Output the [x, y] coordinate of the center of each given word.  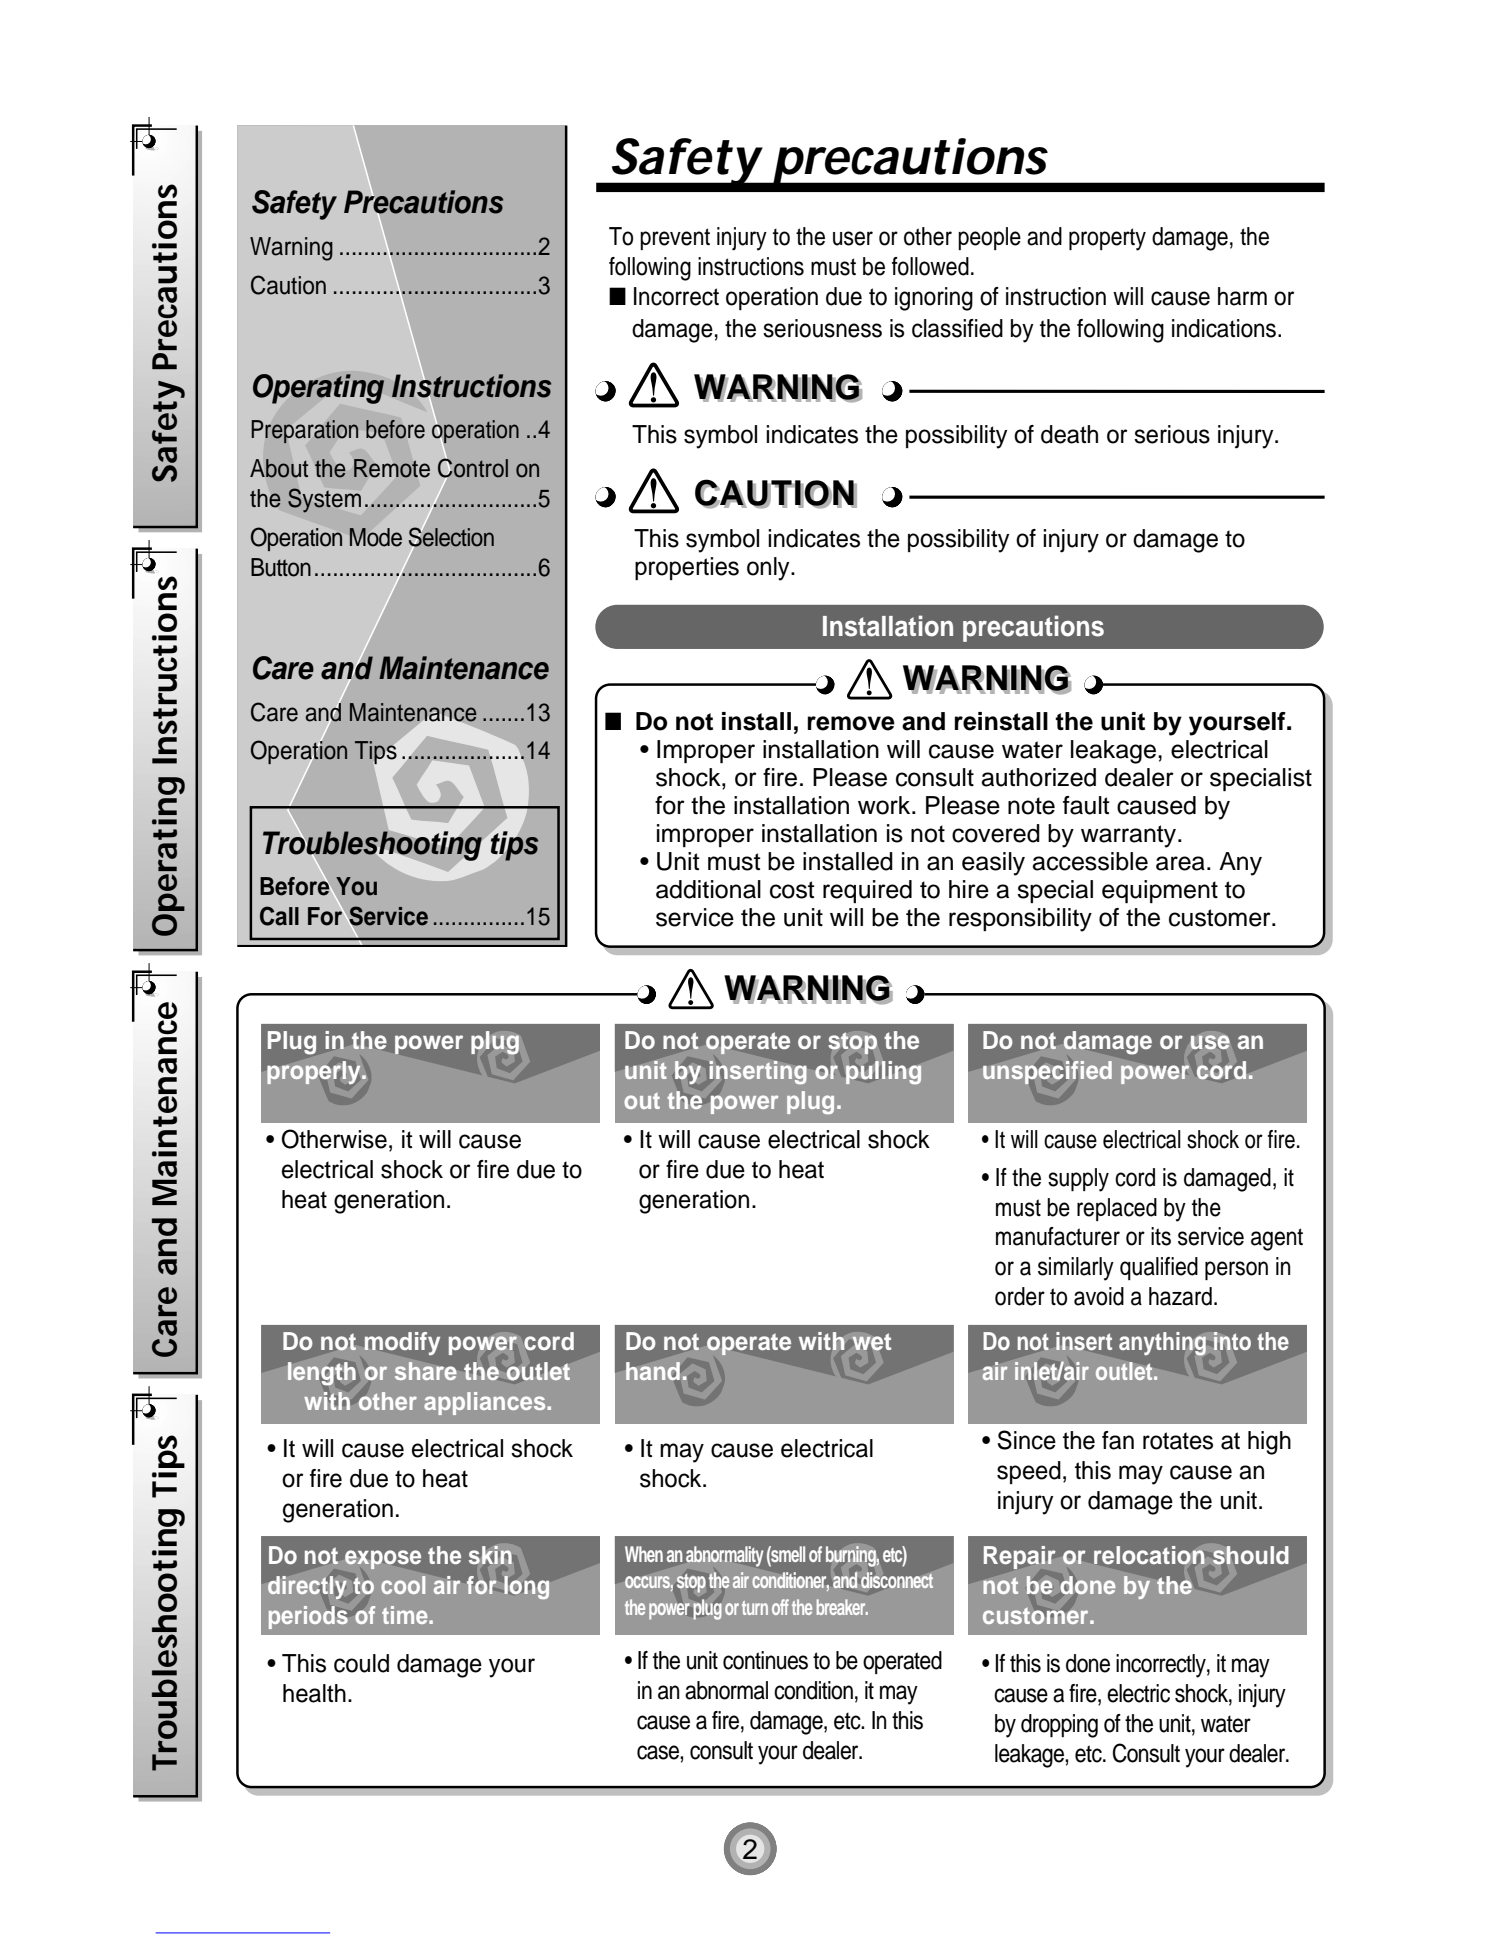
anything [1162, 1344]
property [1107, 239]
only [769, 569]
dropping [1059, 1726]
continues [765, 1660]
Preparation [305, 431]
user [853, 238]
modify [402, 1343]
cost [792, 890]
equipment [1160, 891]
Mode [375, 537]
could [361, 1663]
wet [871, 1342]
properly [315, 1072]
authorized [1038, 777]
